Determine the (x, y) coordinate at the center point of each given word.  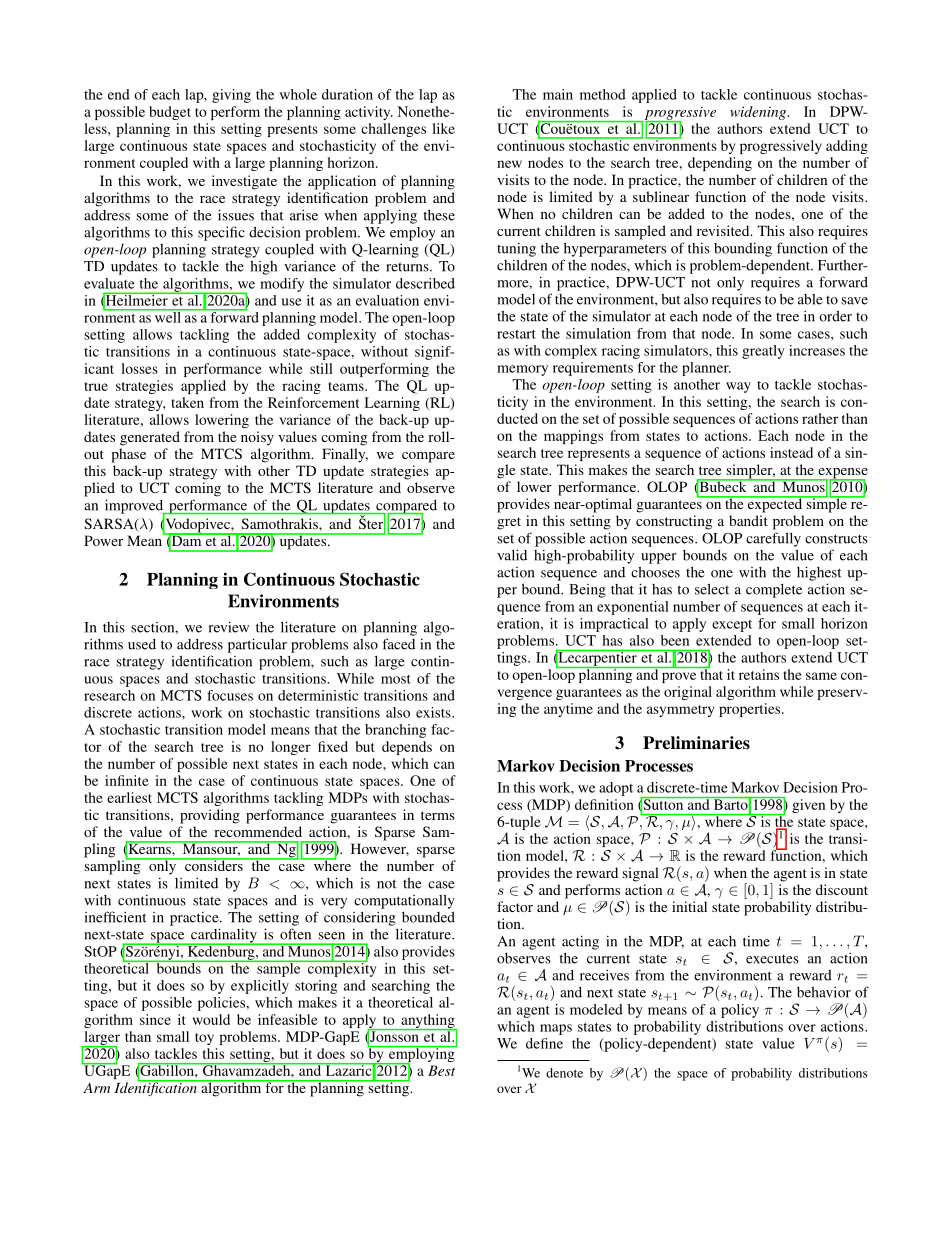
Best (441, 1070)
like (443, 128)
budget (170, 113)
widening (759, 113)
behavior (824, 992)
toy (204, 1039)
